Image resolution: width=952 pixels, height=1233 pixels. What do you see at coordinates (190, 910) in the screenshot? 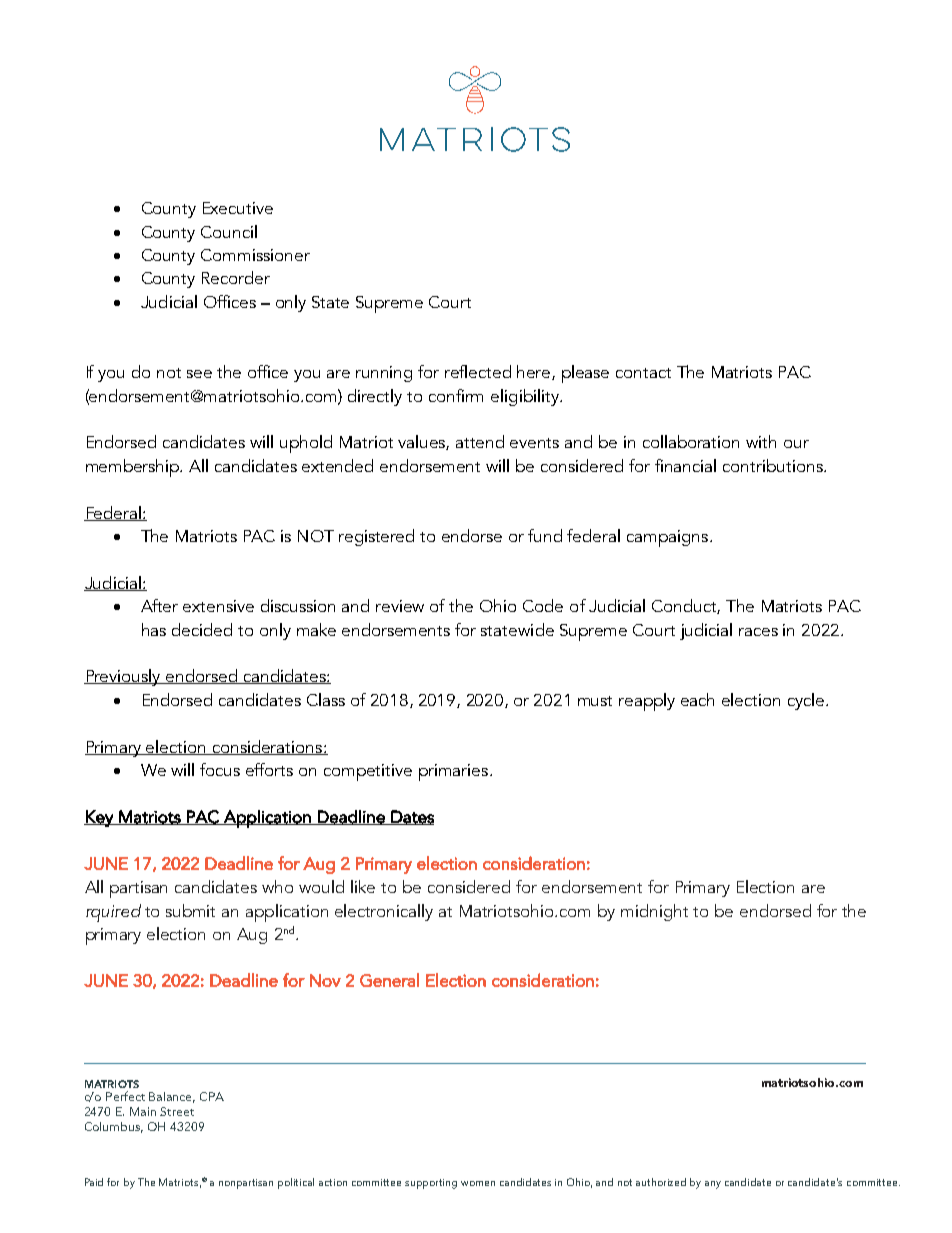
I see `submit` at bounding box center [190, 910].
